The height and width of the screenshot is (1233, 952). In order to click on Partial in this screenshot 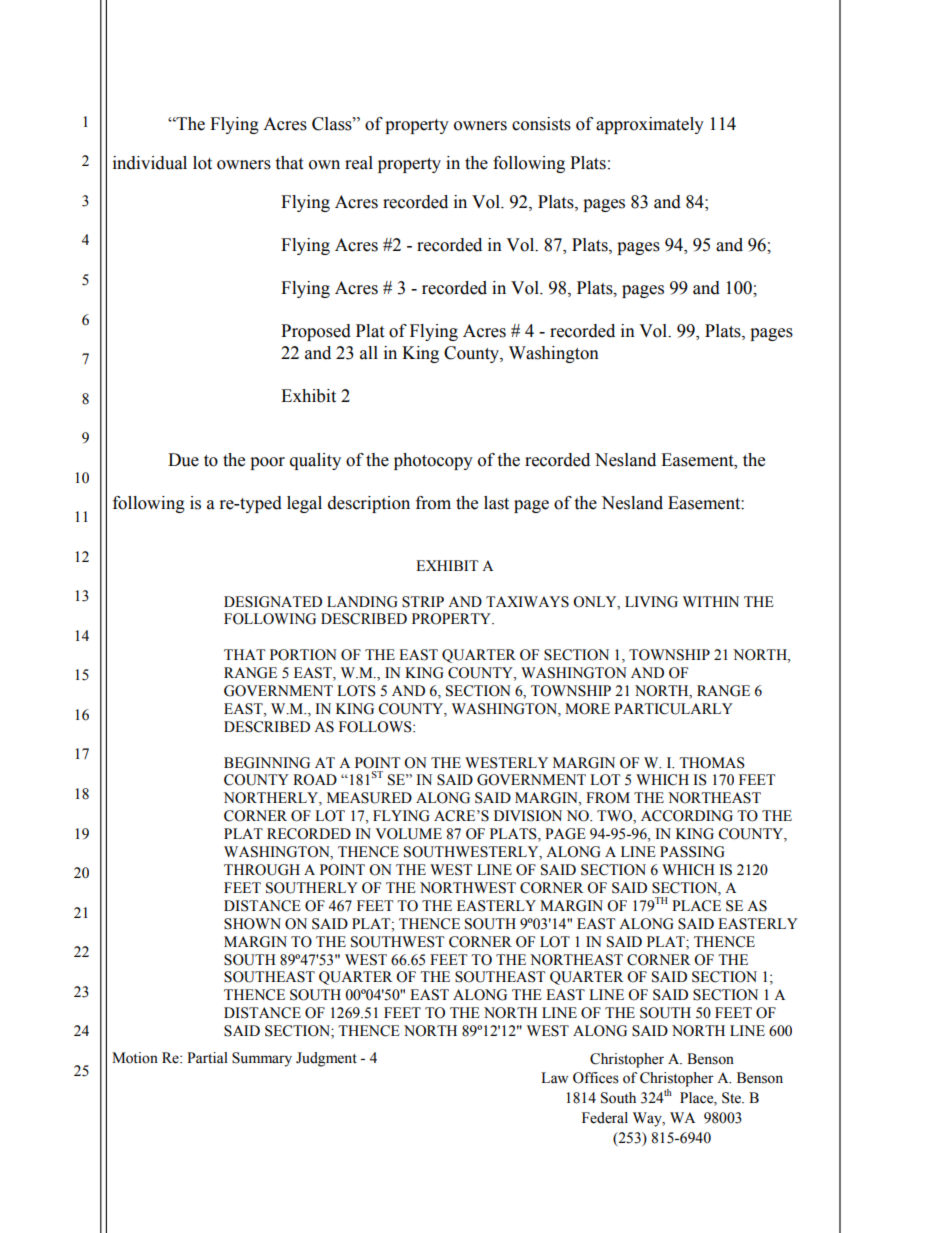, I will do `click(207, 1057)`.
